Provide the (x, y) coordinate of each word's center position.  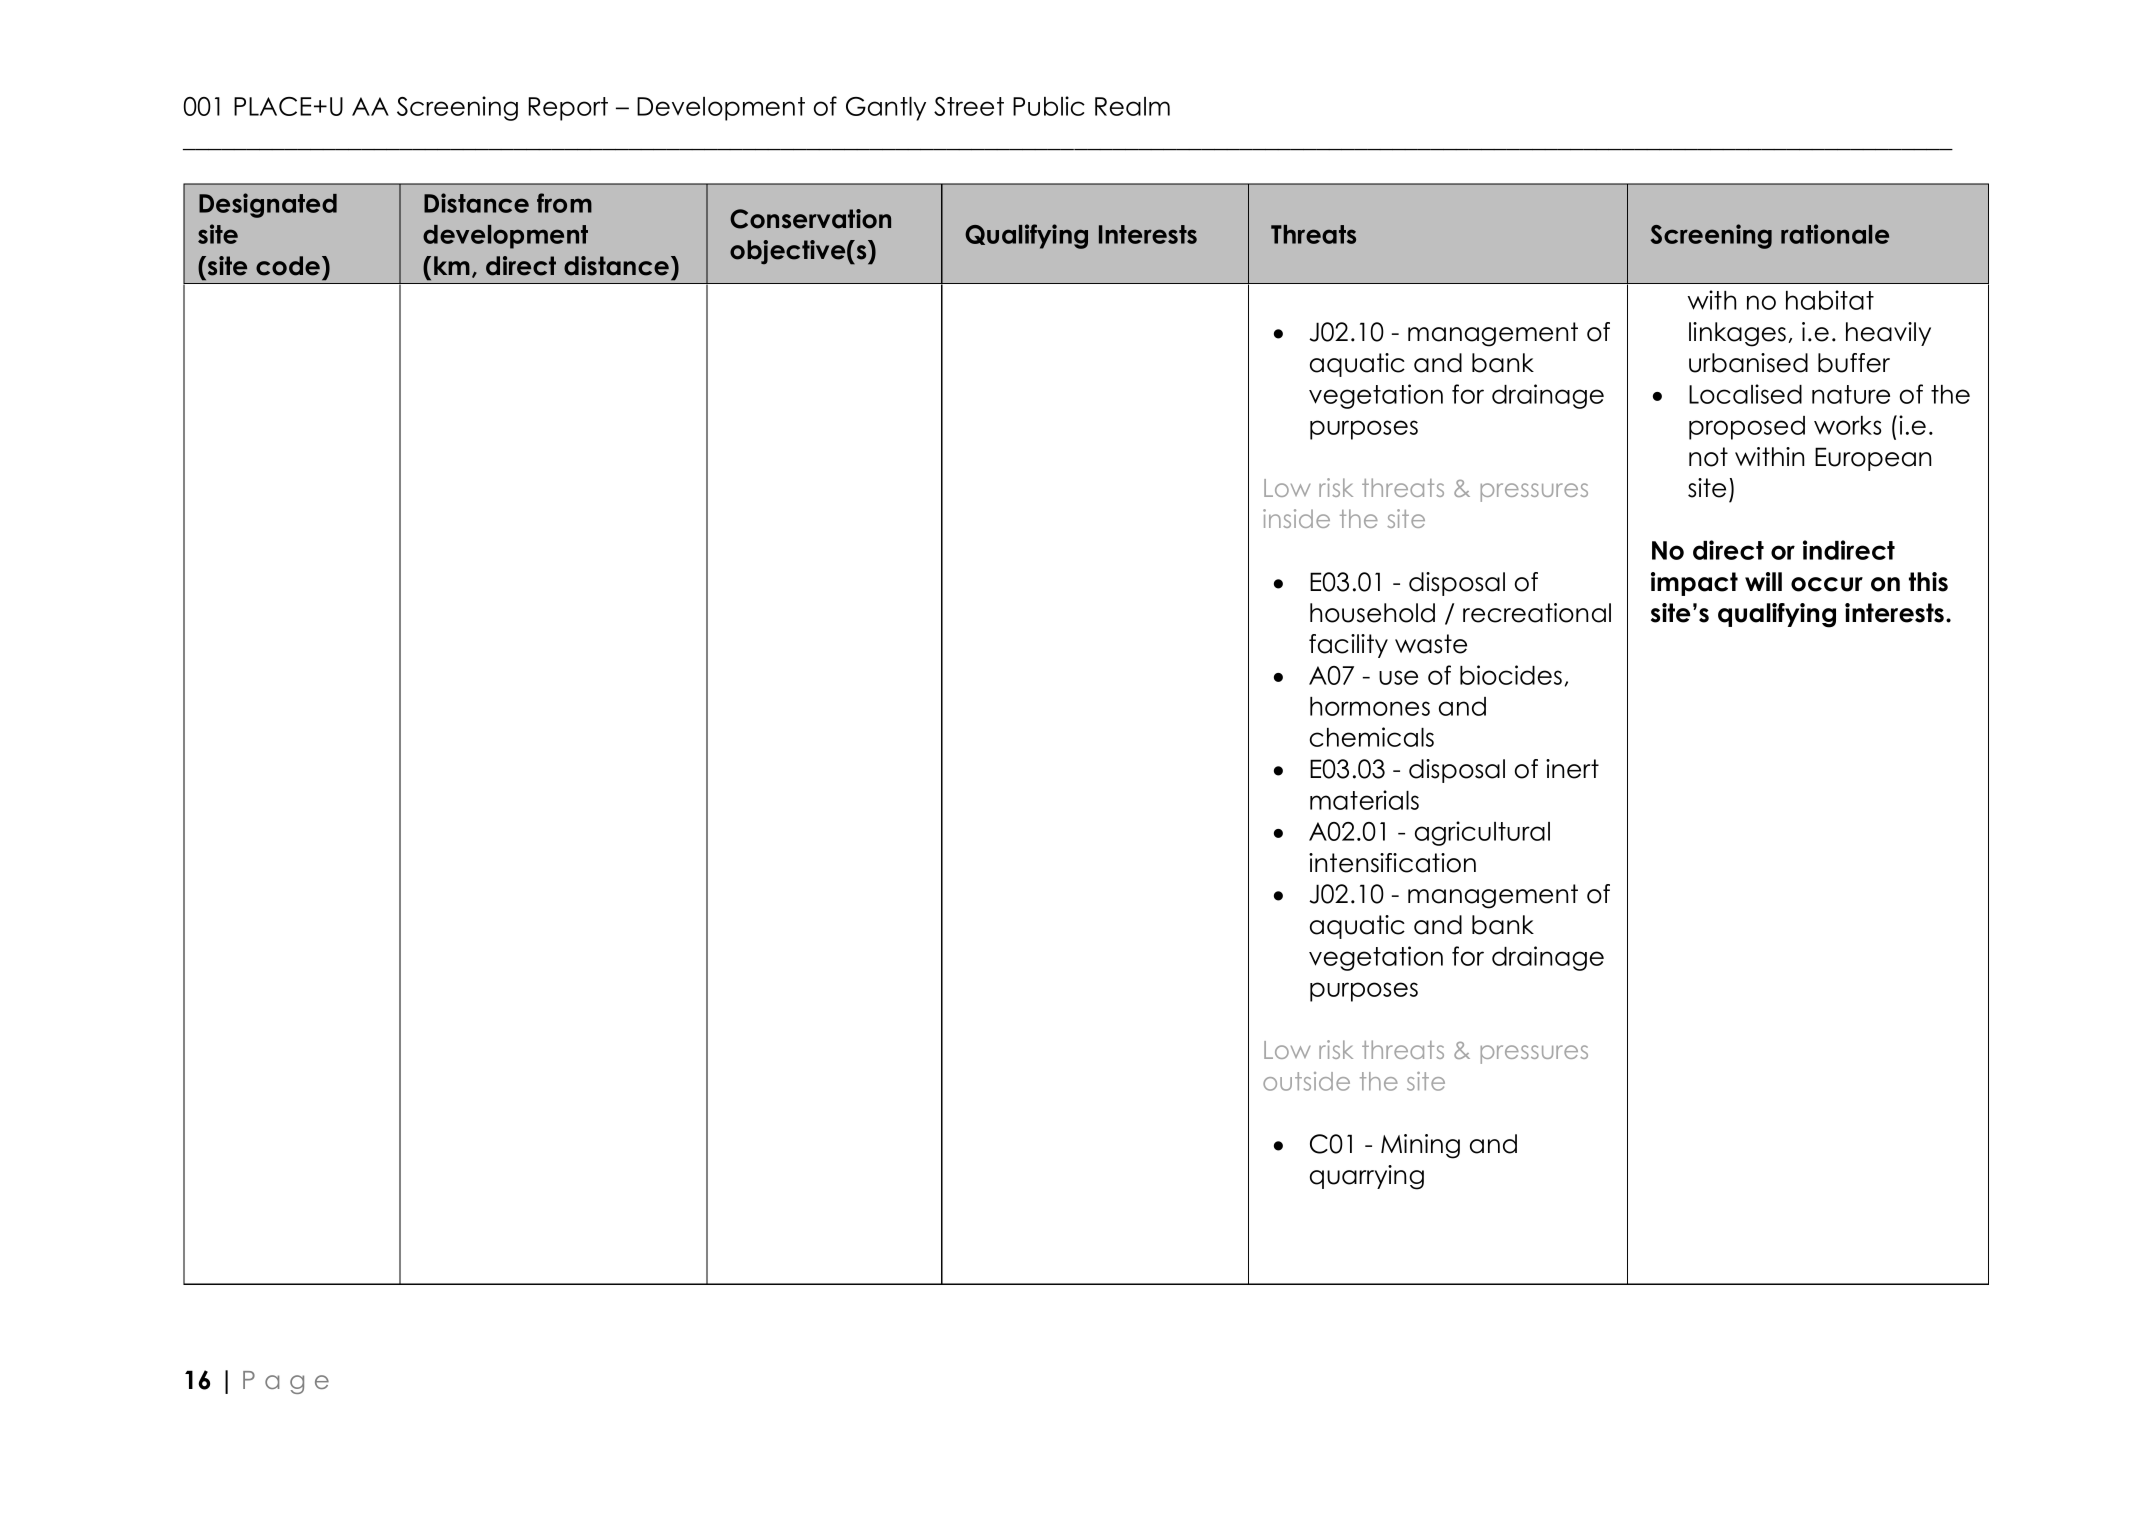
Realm (1132, 106)
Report (568, 109)
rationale (1835, 234)
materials (1364, 800)
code (289, 266)
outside (1306, 1081)
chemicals (1372, 737)
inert (1572, 769)
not (1708, 457)
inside (1296, 518)
